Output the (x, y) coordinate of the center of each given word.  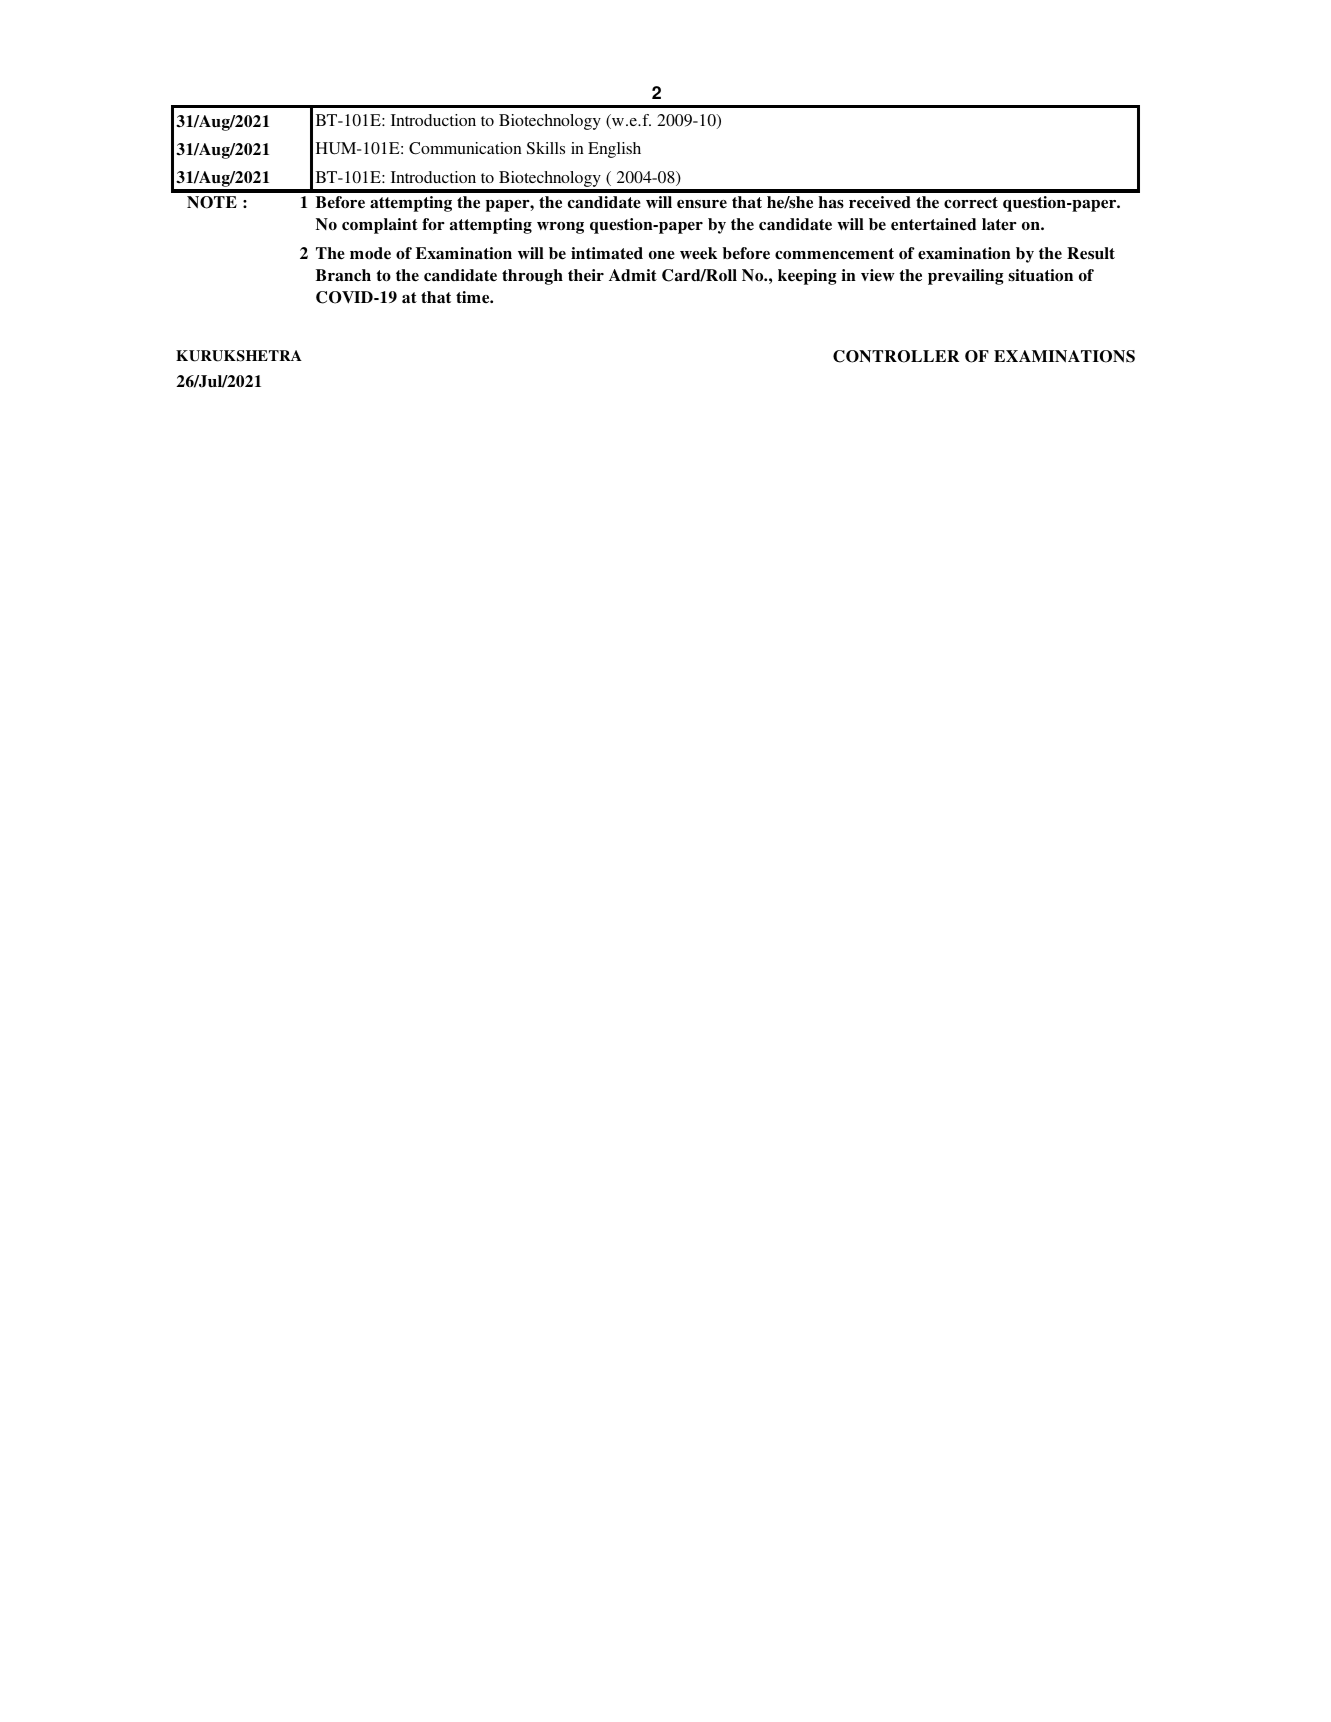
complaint (380, 226)
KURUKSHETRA (239, 356)
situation (1040, 275)
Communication (465, 148)
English (614, 150)
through (532, 277)
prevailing (966, 277)
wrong (560, 228)
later (999, 224)
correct (971, 203)
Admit (633, 275)
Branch (343, 275)
